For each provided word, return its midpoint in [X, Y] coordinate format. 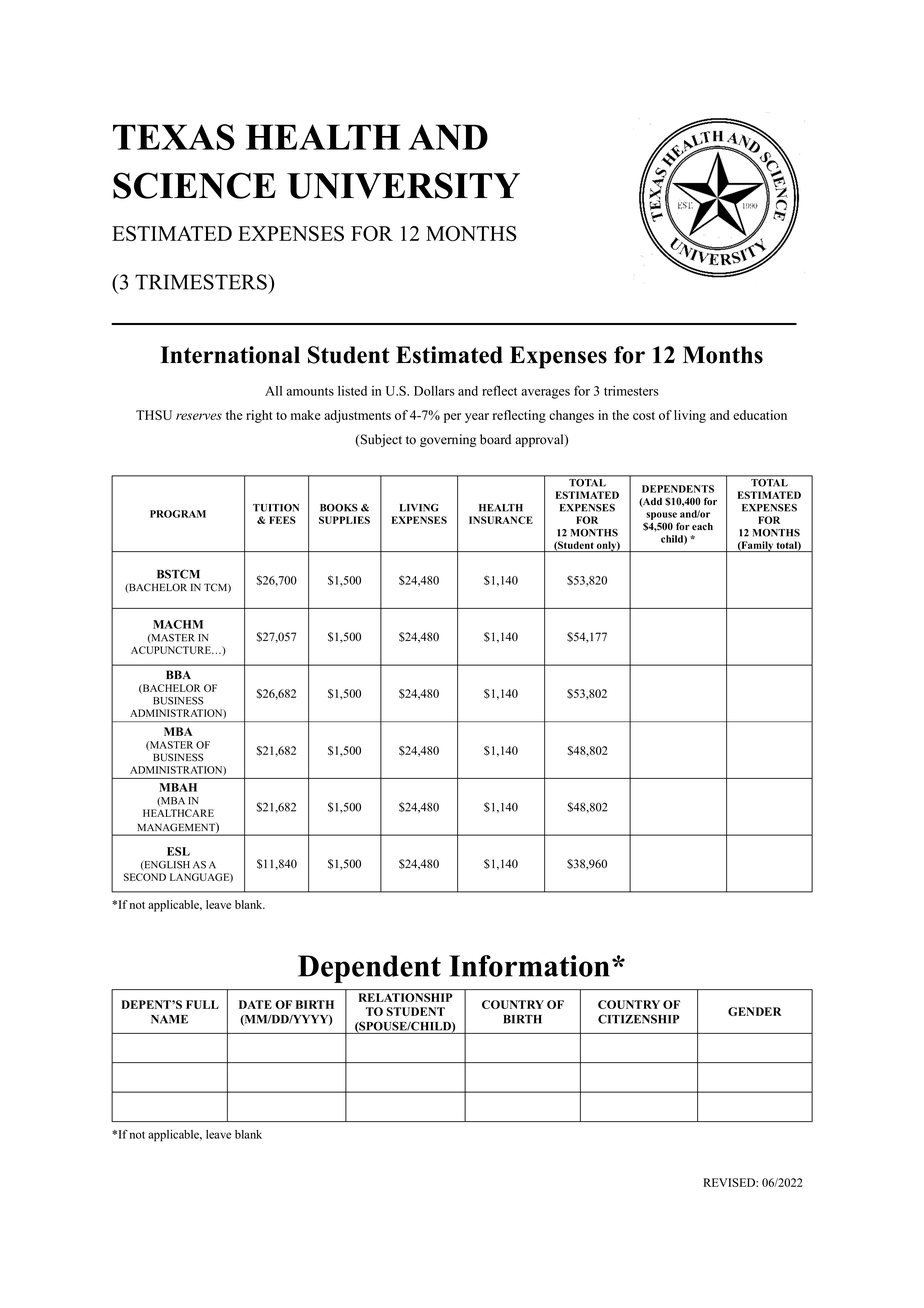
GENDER [755, 1011]
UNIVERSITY [403, 185]
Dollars [434, 391]
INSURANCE [501, 520]
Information [529, 966]
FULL [202, 1004]
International [230, 355]
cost [644, 416]
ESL [178, 851]
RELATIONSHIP [405, 997]
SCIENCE [194, 185]
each [702, 526]
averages [545, 394]
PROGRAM [178, 514]
